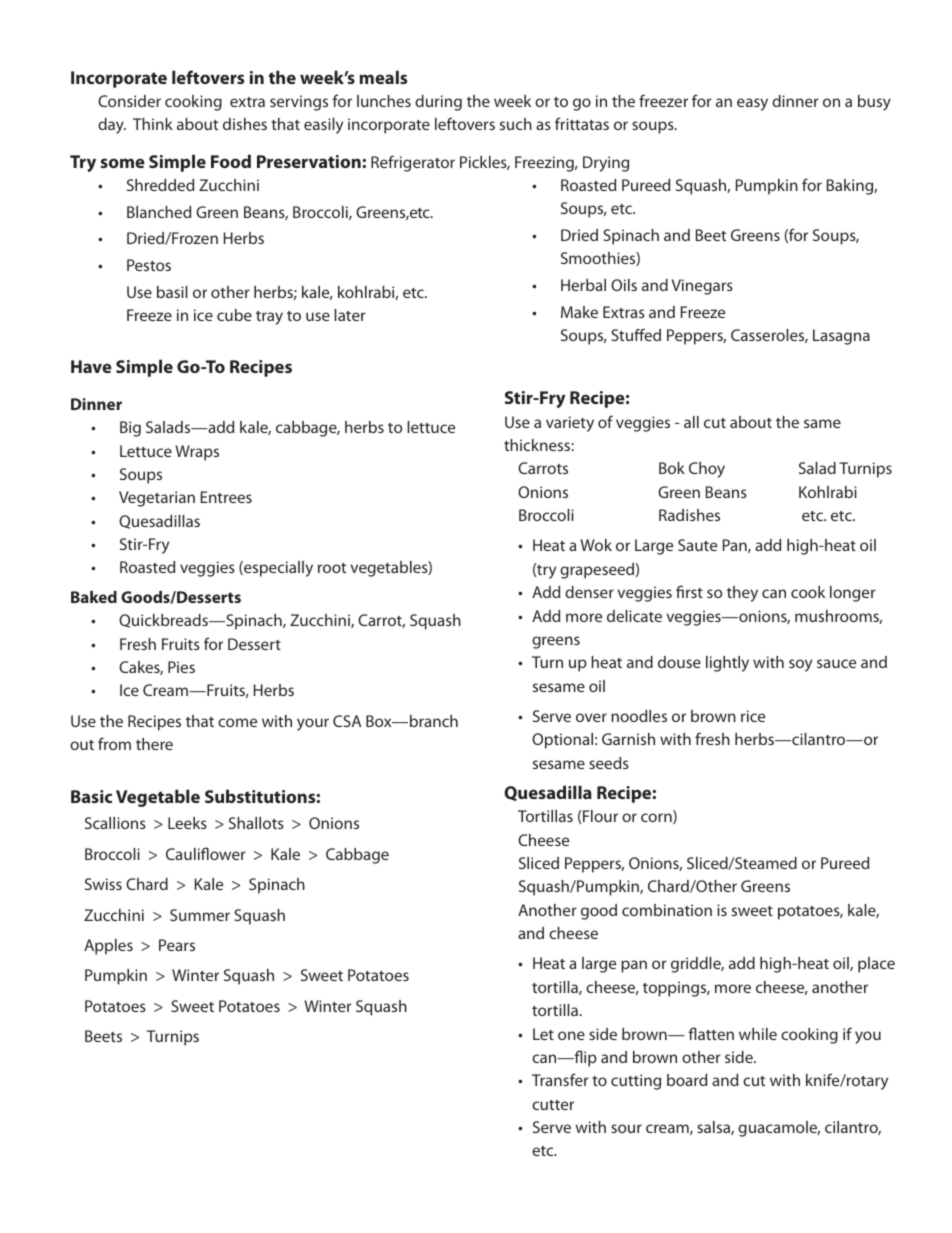  Describe the element at coordinates (599, 816) in the document. I see `Flour` at that location.
